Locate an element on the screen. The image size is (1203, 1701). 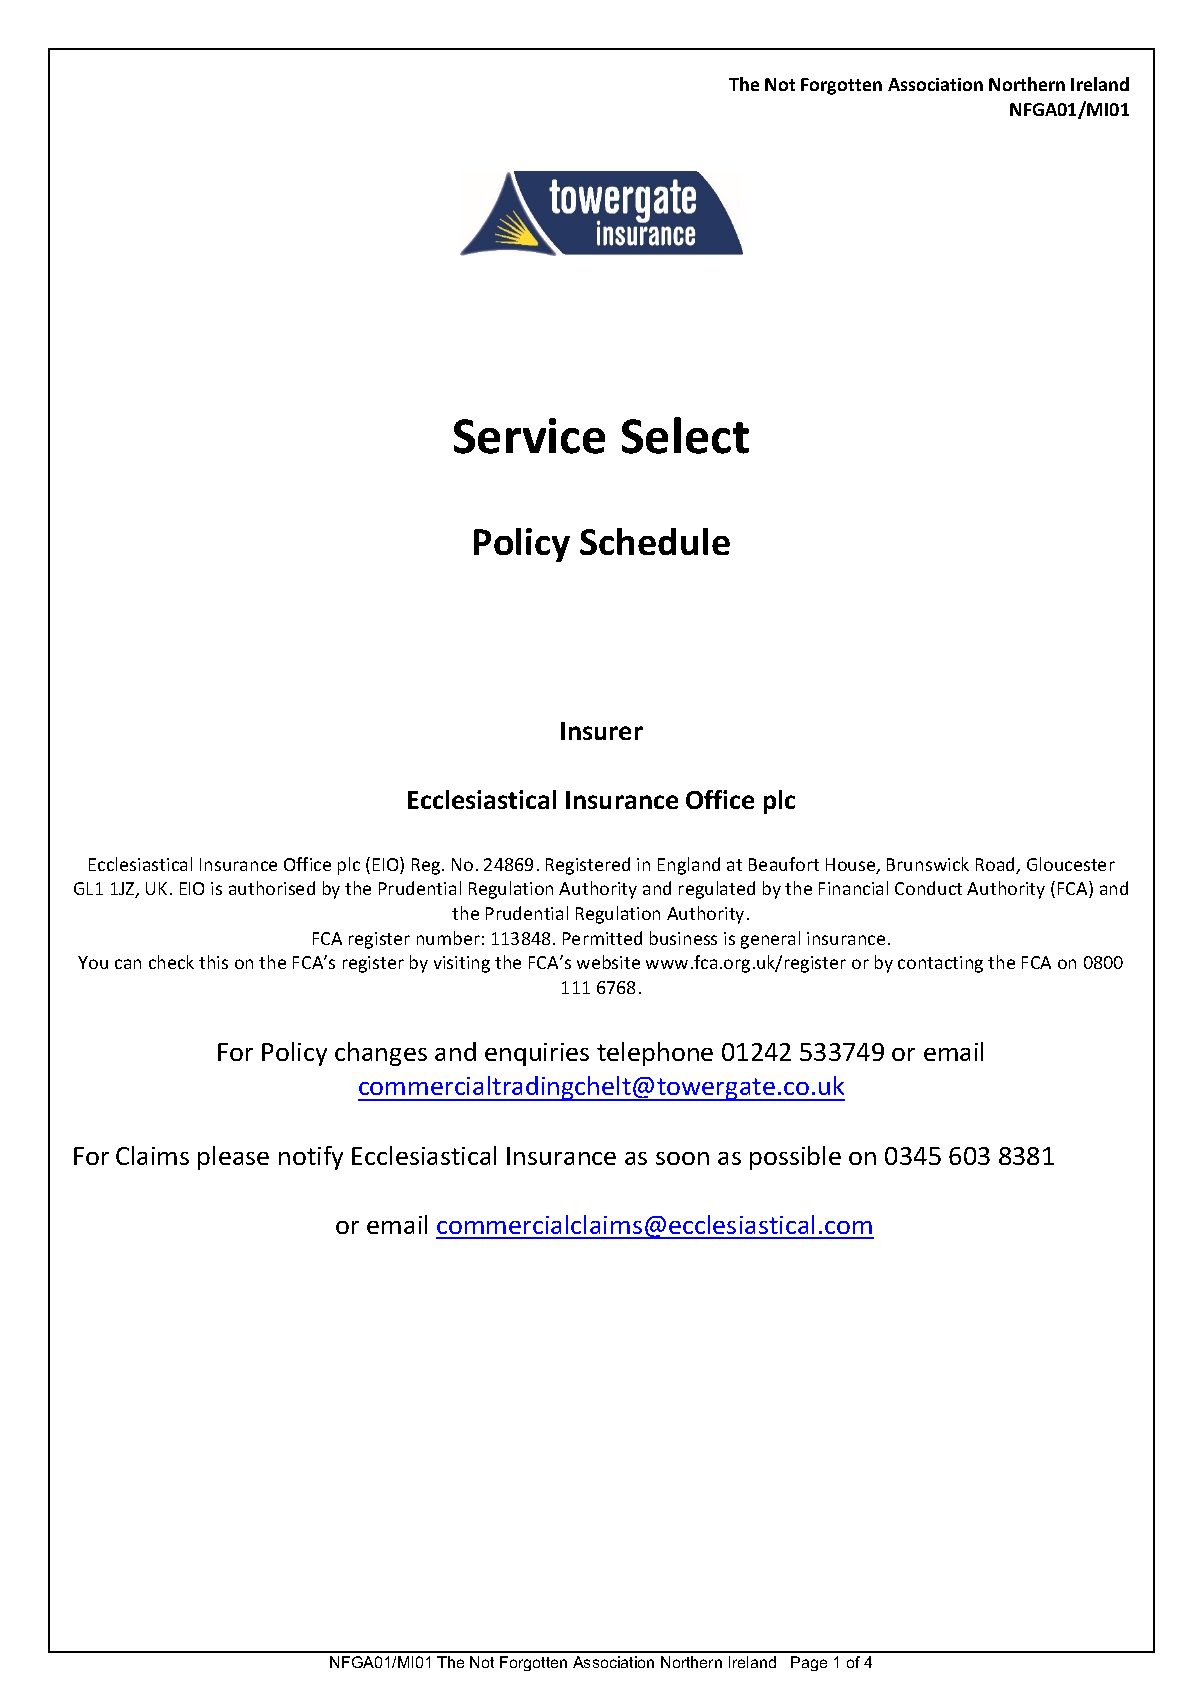
contacting is located at coordinates (940, 964).
